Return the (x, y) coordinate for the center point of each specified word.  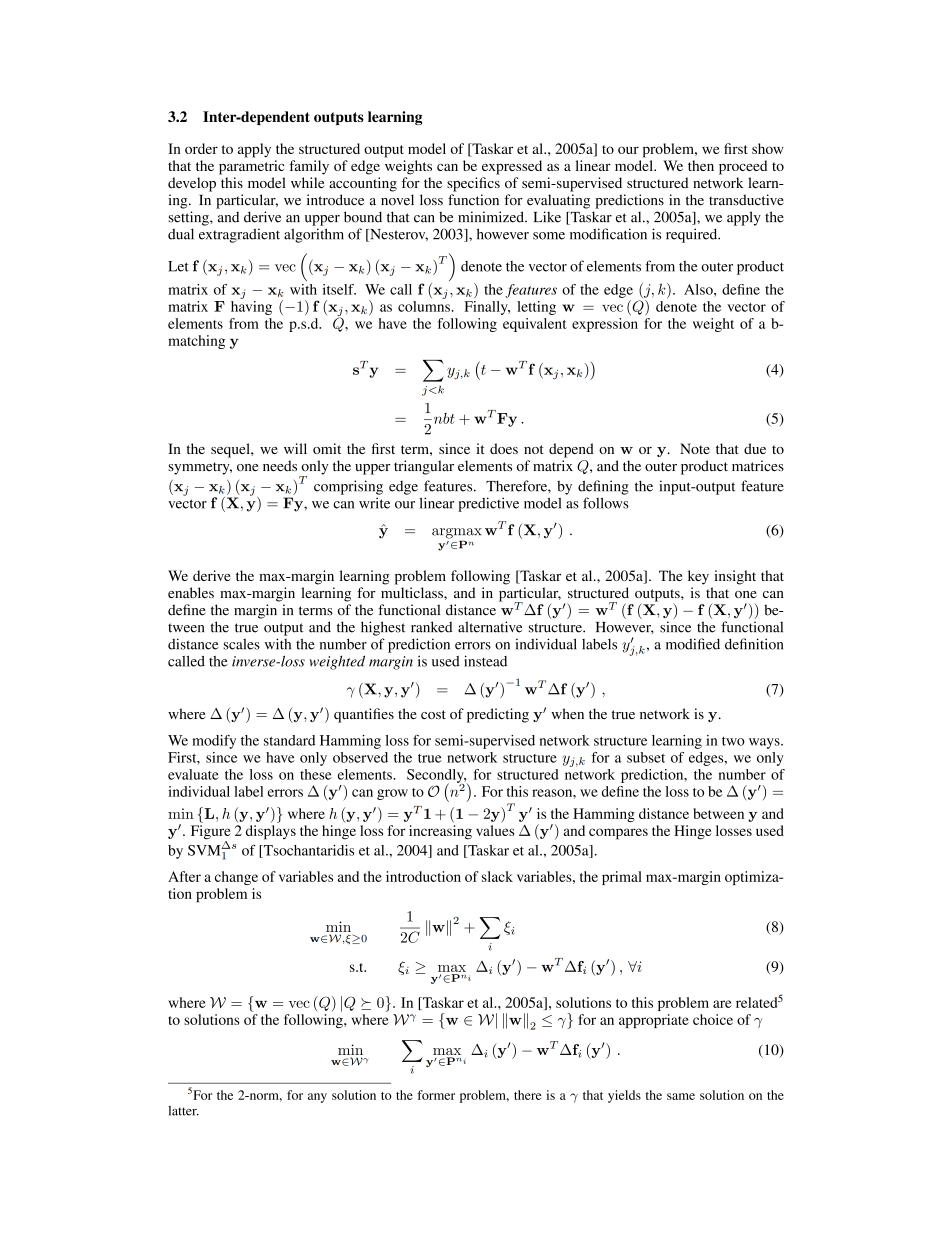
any (317, 1098)
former (436, 1095)
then (701, 165)
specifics (473, 184)
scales (241, 644)
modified (693, 644)
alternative (490, 627)
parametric (251, 167)
